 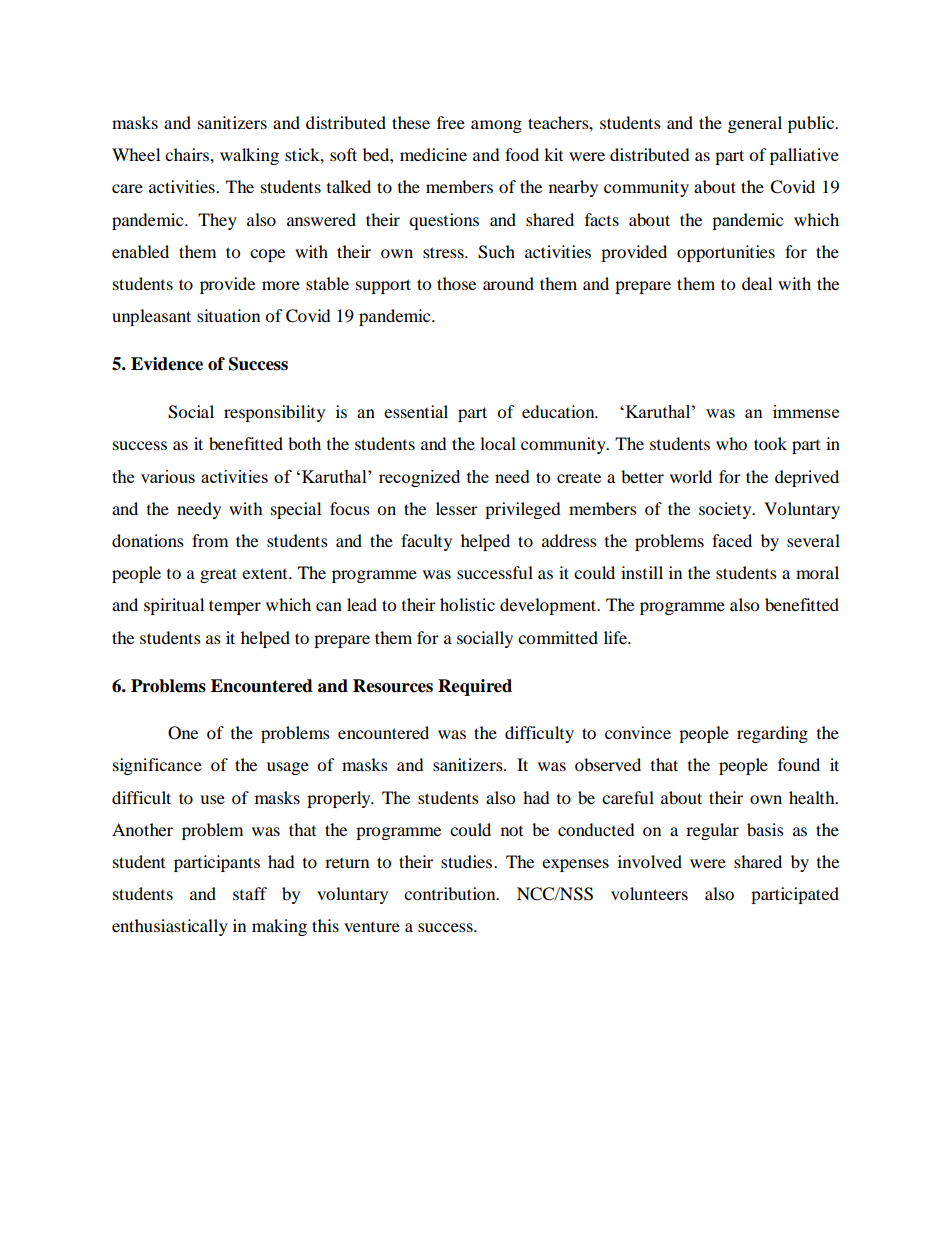 What do you see at coordinates (451, 893) in the screenshot?
I see `contribution` at bounding box center [451, 893].
